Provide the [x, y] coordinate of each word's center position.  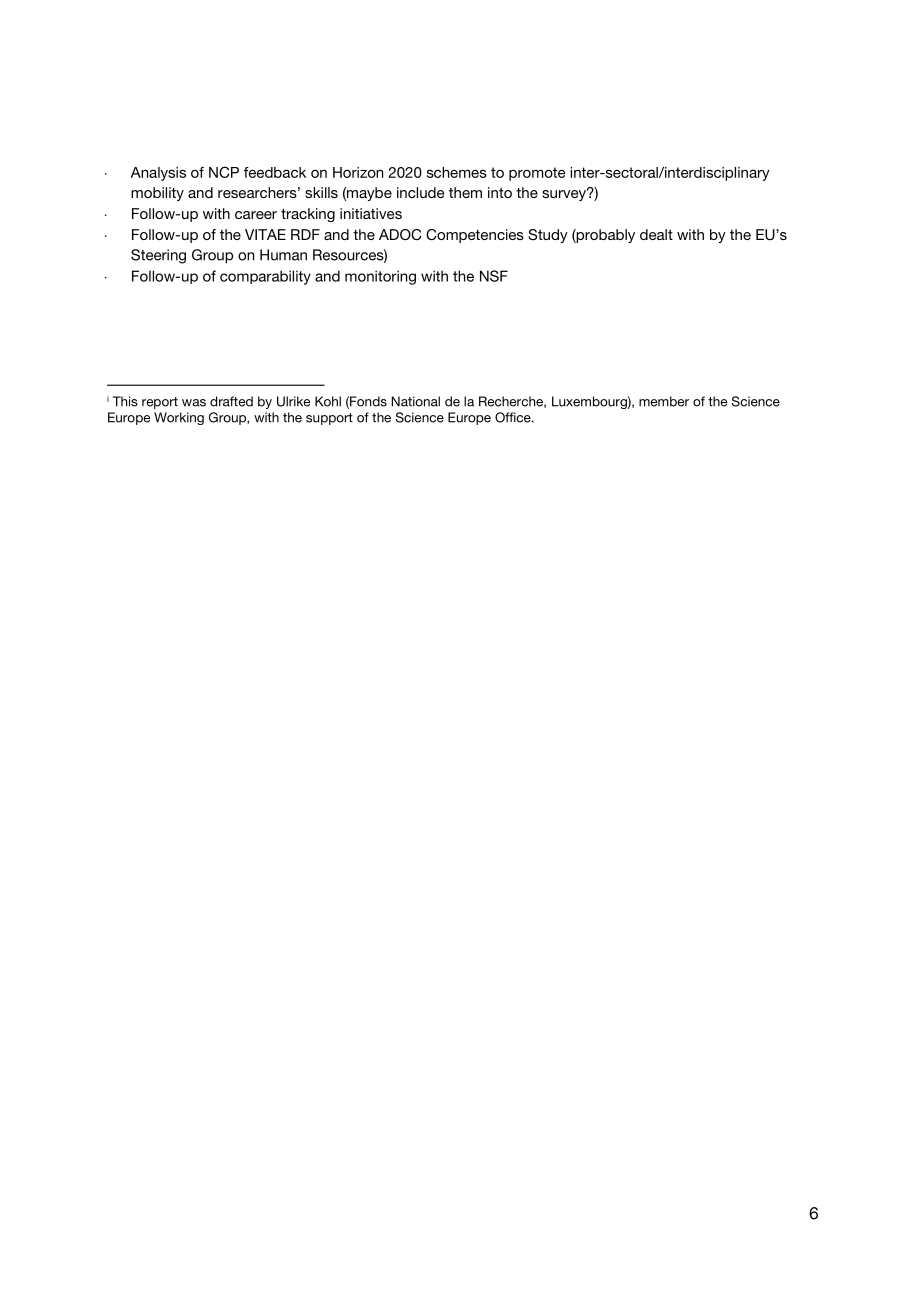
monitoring [380, 277]
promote [537, 174]
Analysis [158, 174]
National [415, 401]
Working [179, 418]
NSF [494, 276]
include [420, 192]
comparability [265, 277]
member [664, 401]
